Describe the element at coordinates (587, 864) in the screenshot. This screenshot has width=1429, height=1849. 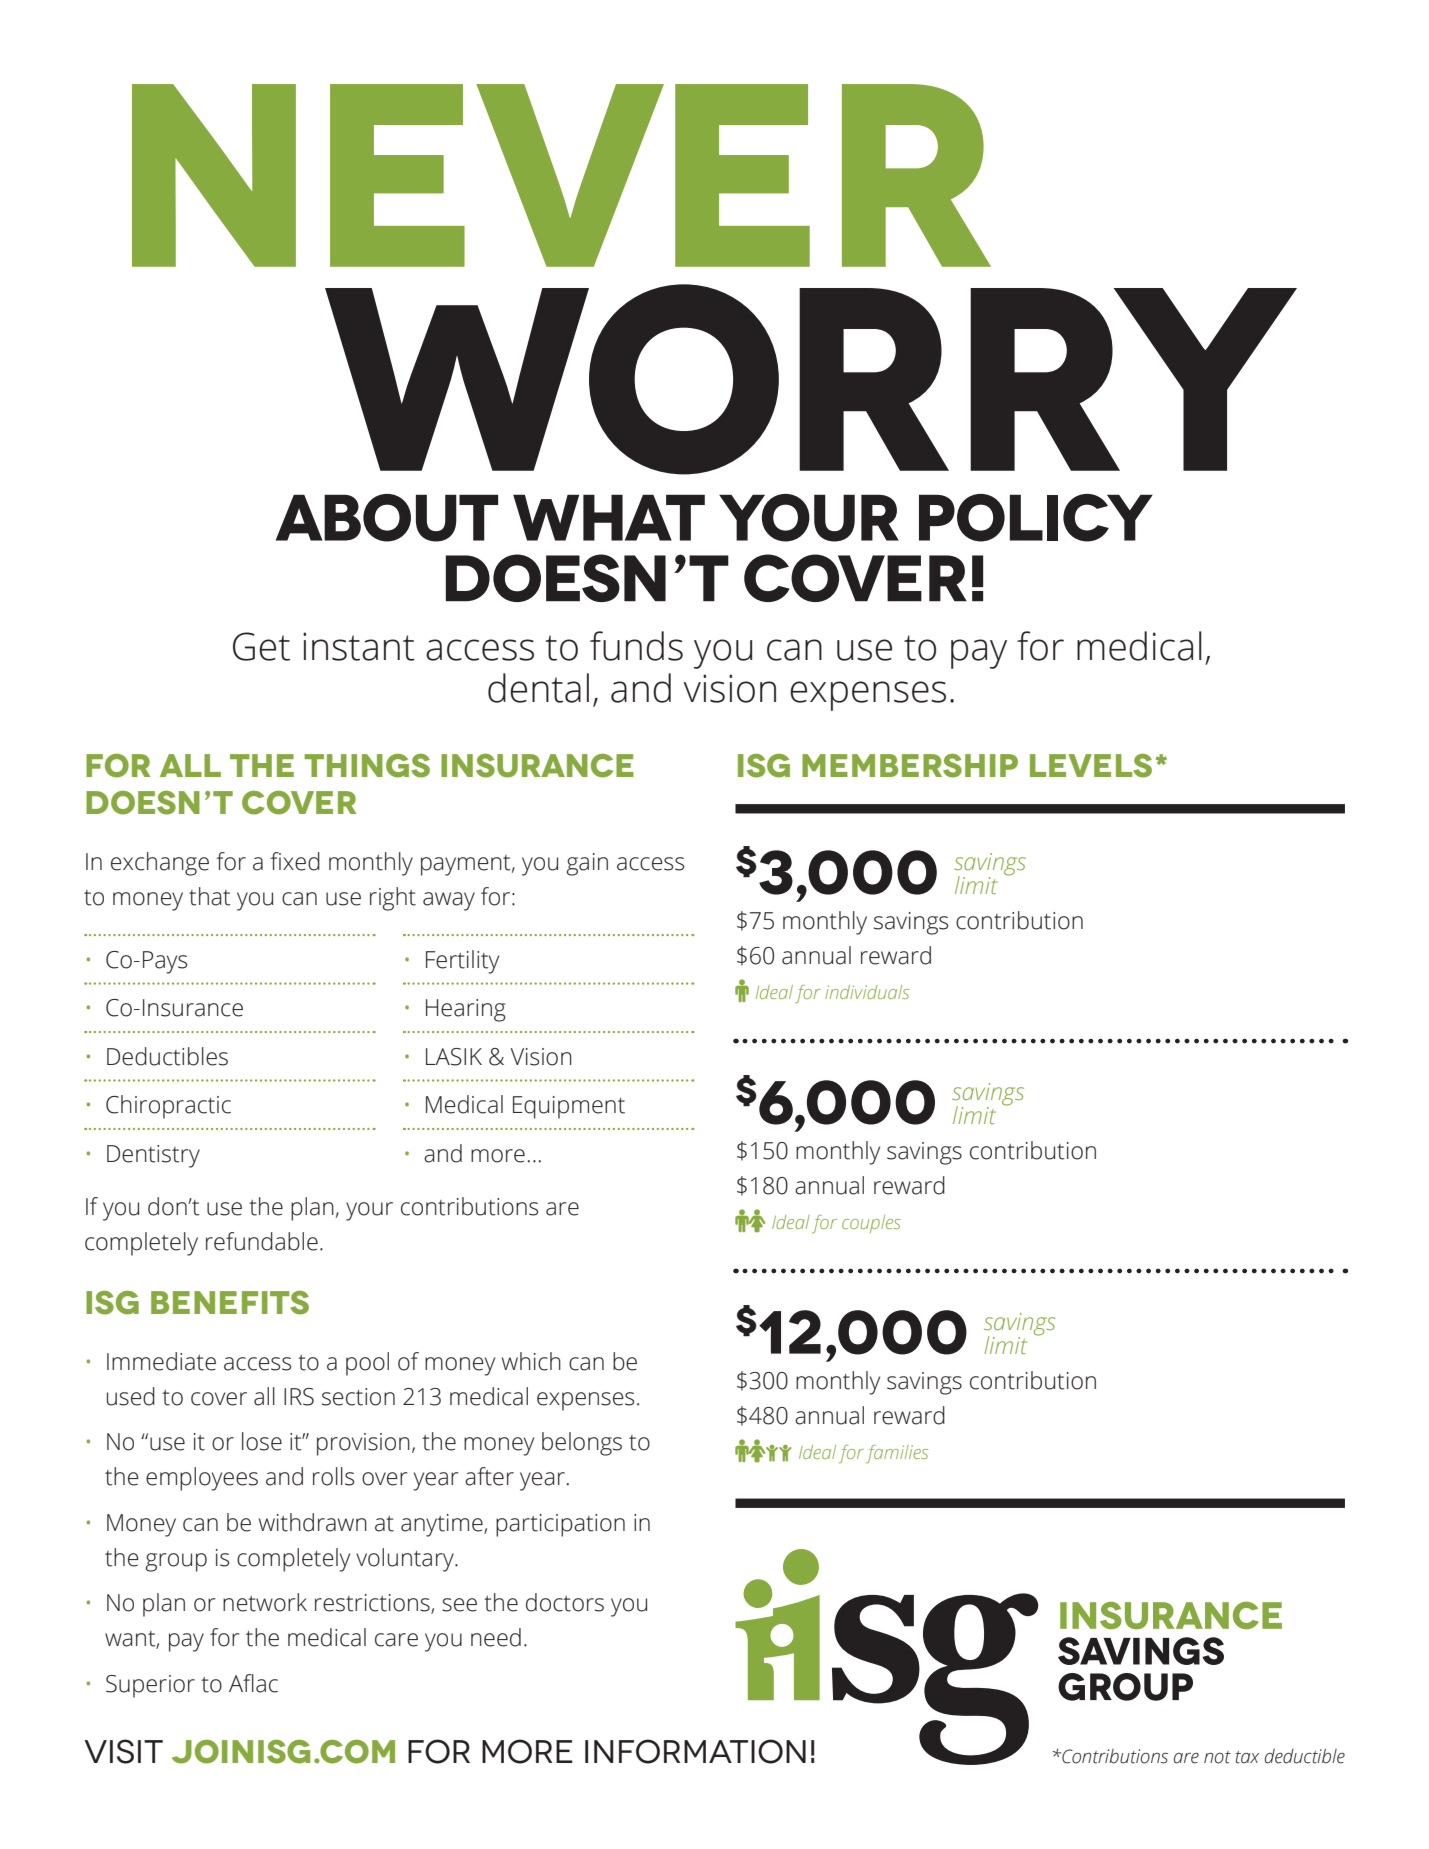
I see `gain` at that location.
